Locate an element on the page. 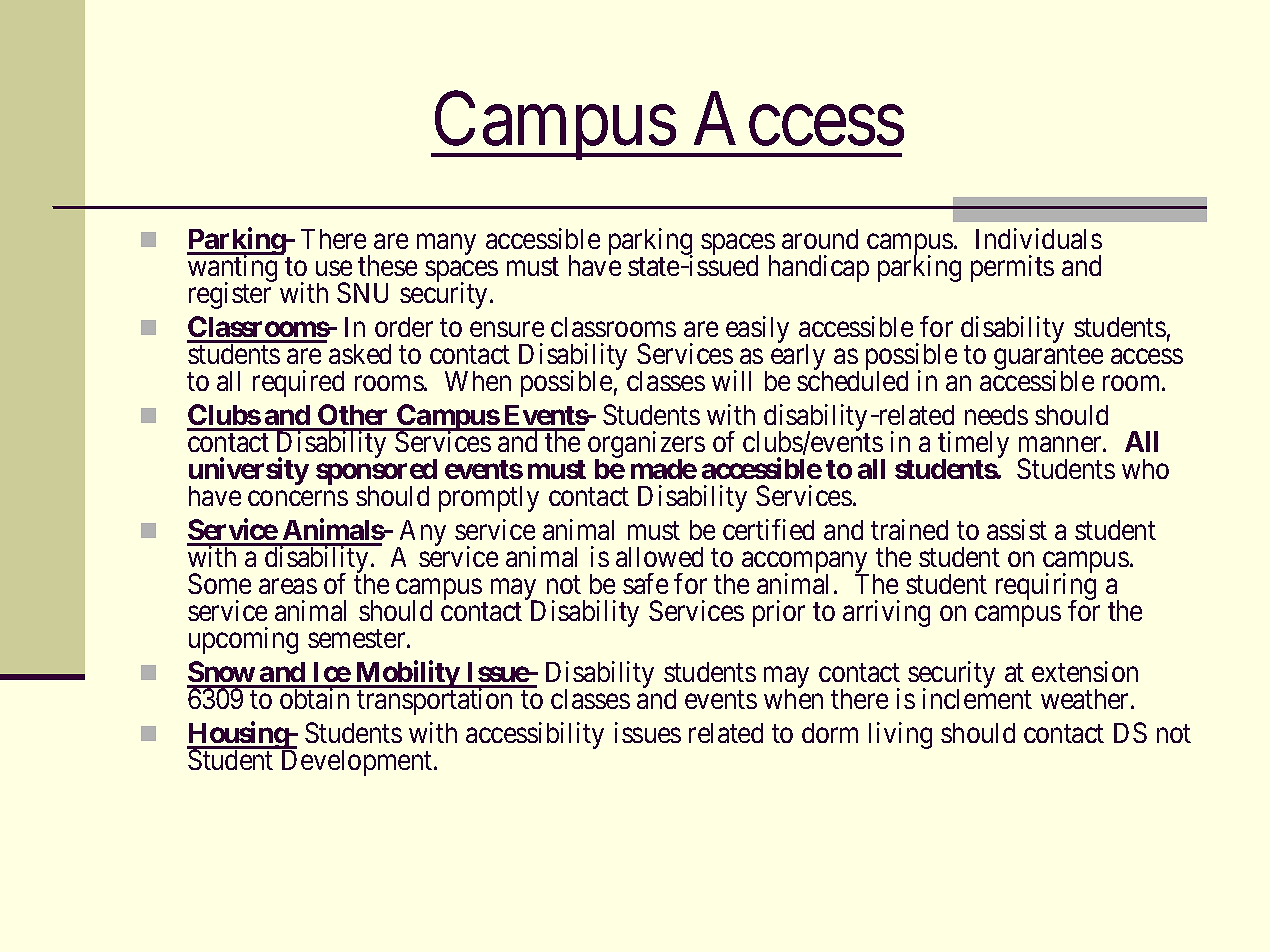  living is located at coordinates (900, 735).
